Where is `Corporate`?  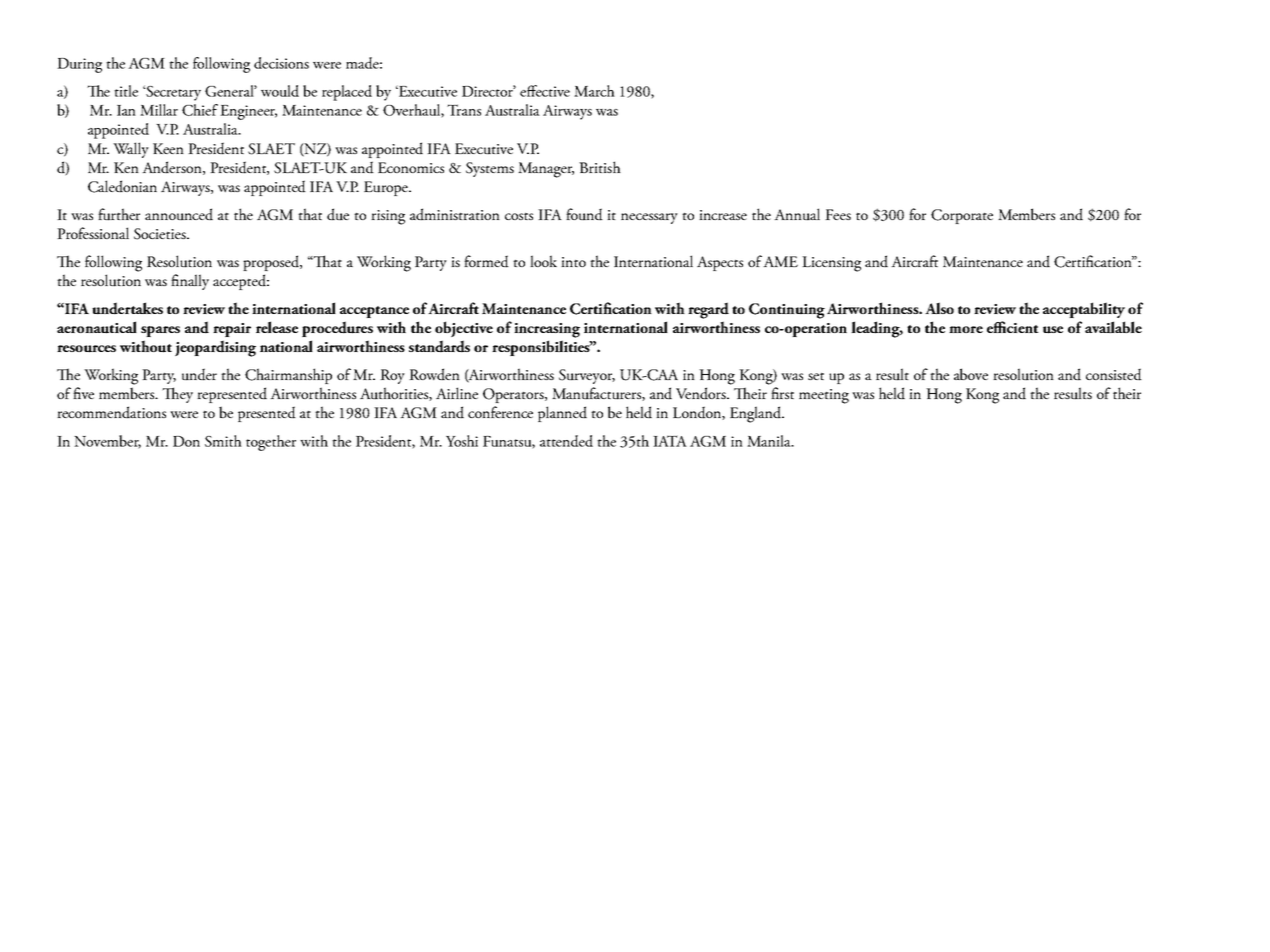
Corporate is located at coordinates (962, 216).
